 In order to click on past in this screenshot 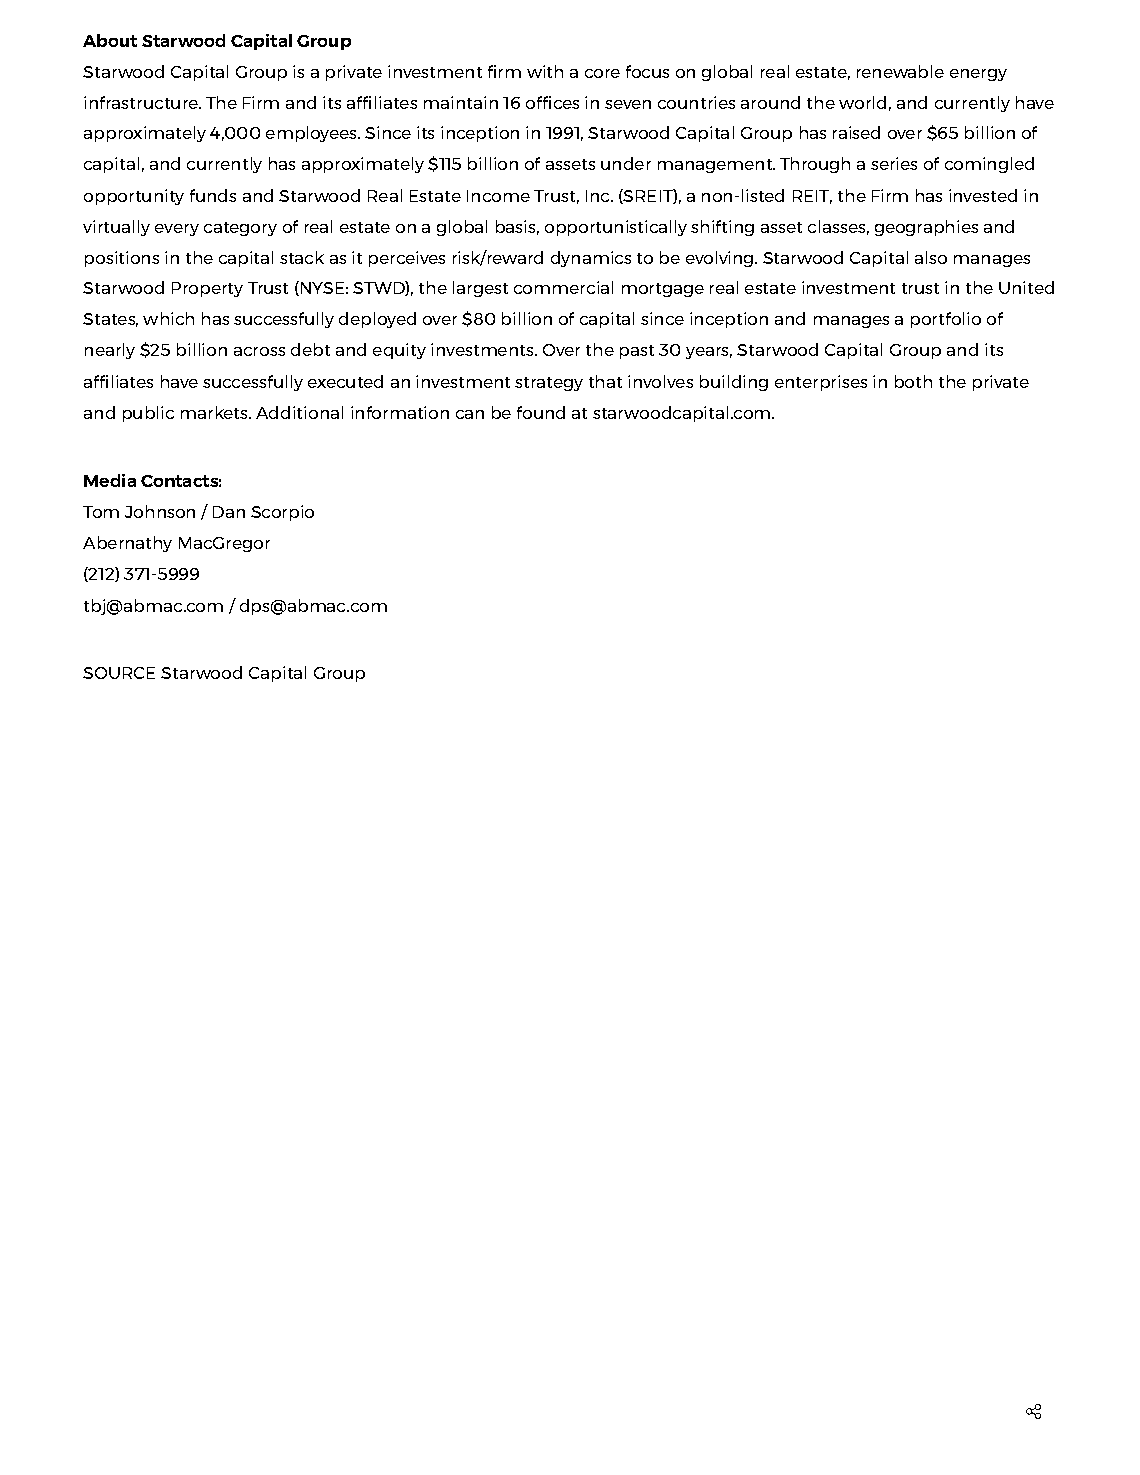, I will do `click(637, 352)`.
